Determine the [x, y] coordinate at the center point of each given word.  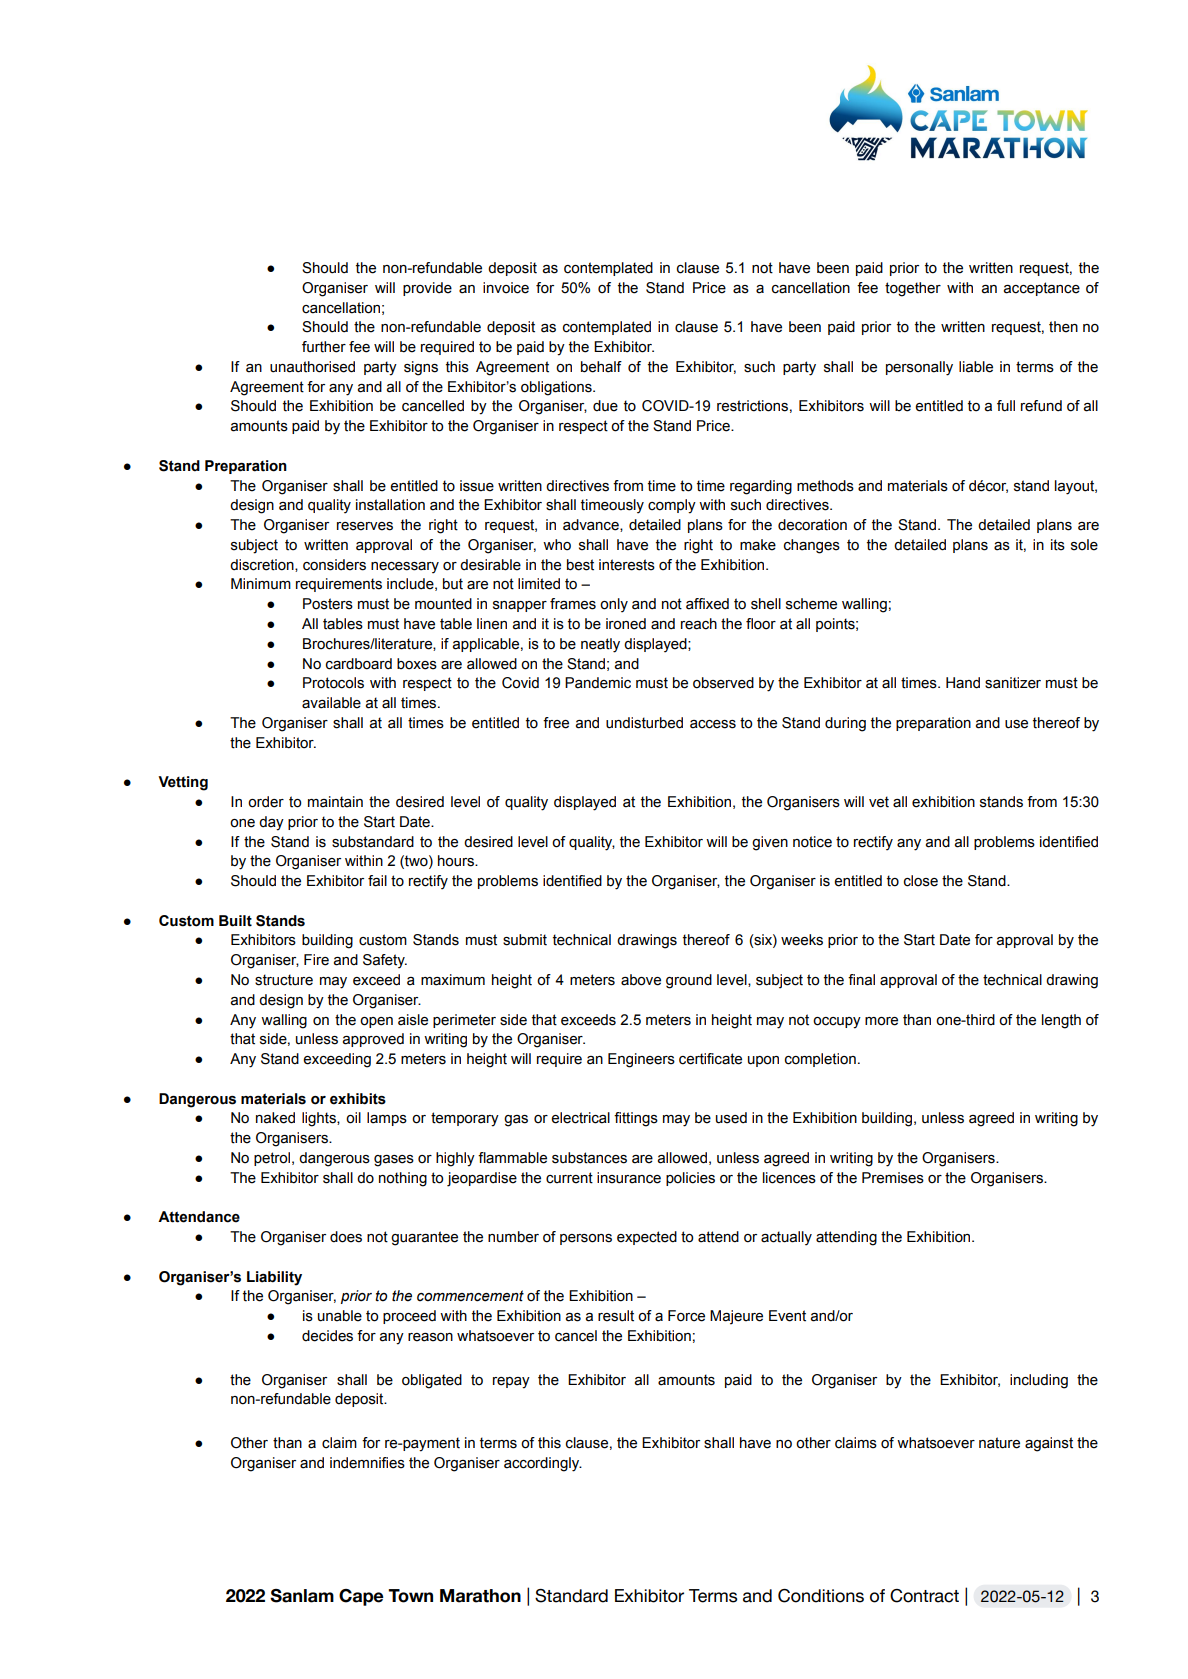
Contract [924, 1596]
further [324, 347]
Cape [361, 1597]
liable [976, 367]
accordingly [543, 1464]
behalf [601, 367]
